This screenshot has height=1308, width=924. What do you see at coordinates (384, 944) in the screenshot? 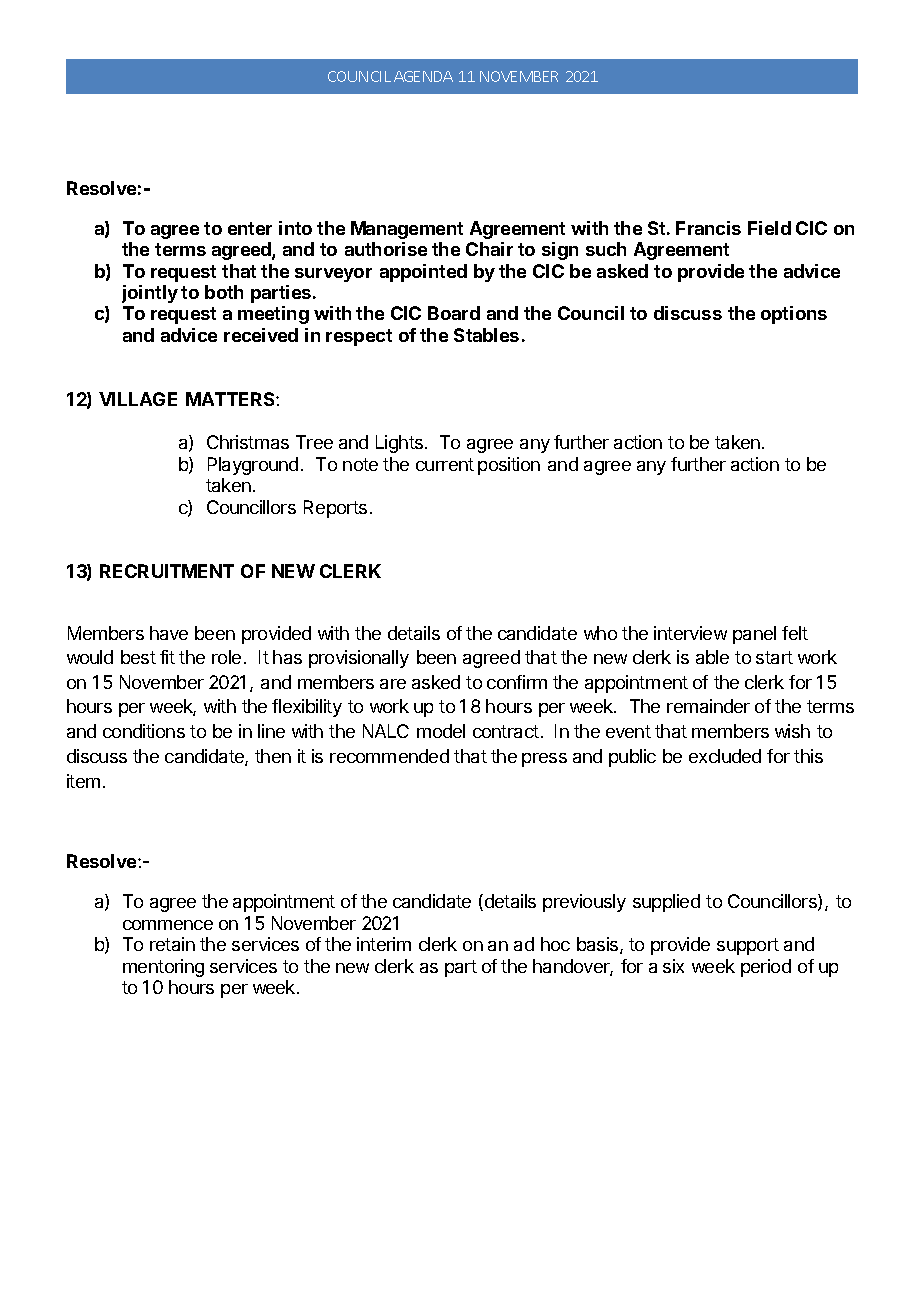
I see `interim` at bounding box center [384, 944].
